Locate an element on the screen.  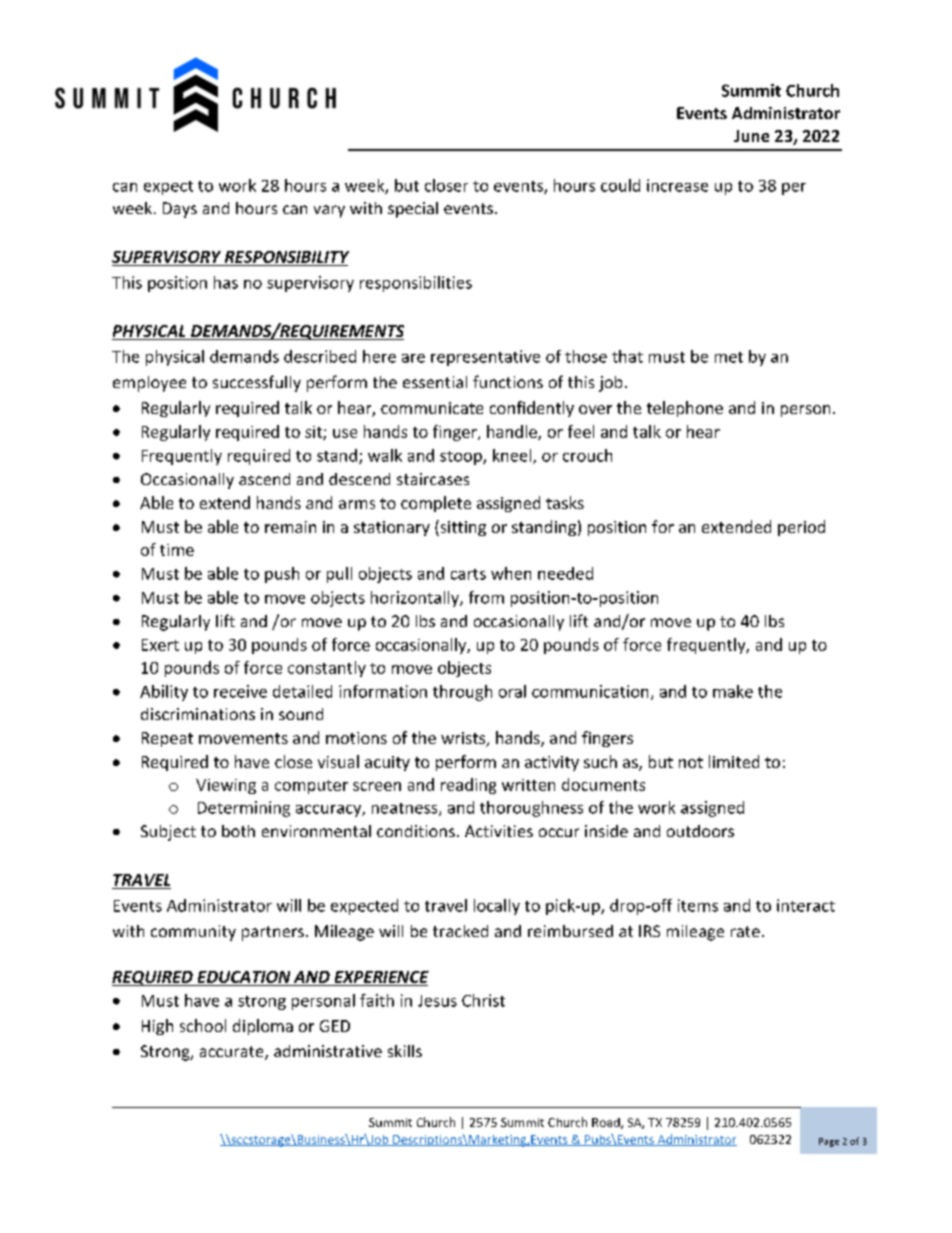
June is located at coordinates (751, 136).
